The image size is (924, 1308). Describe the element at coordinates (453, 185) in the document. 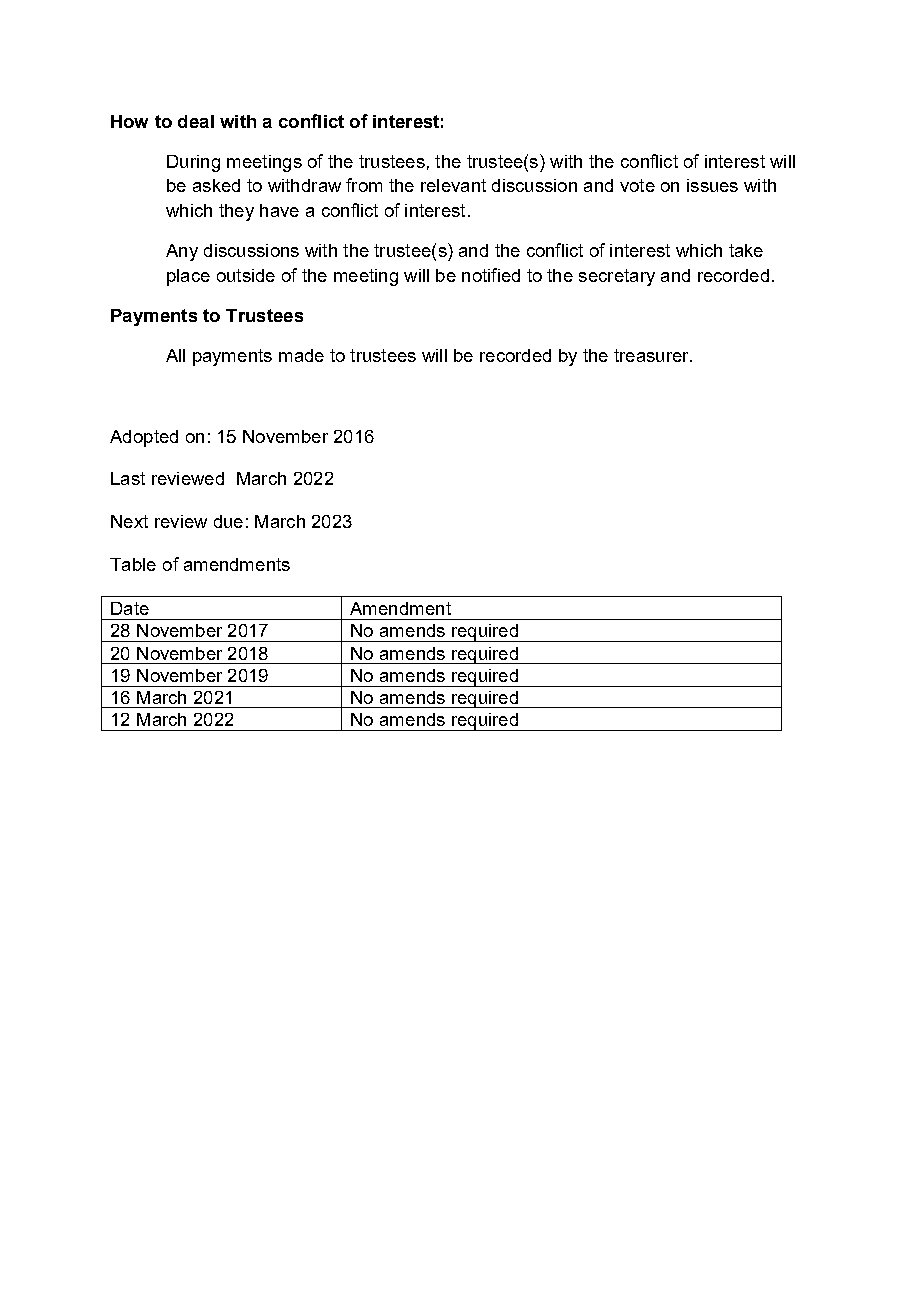

I see `relevant` at that location.
